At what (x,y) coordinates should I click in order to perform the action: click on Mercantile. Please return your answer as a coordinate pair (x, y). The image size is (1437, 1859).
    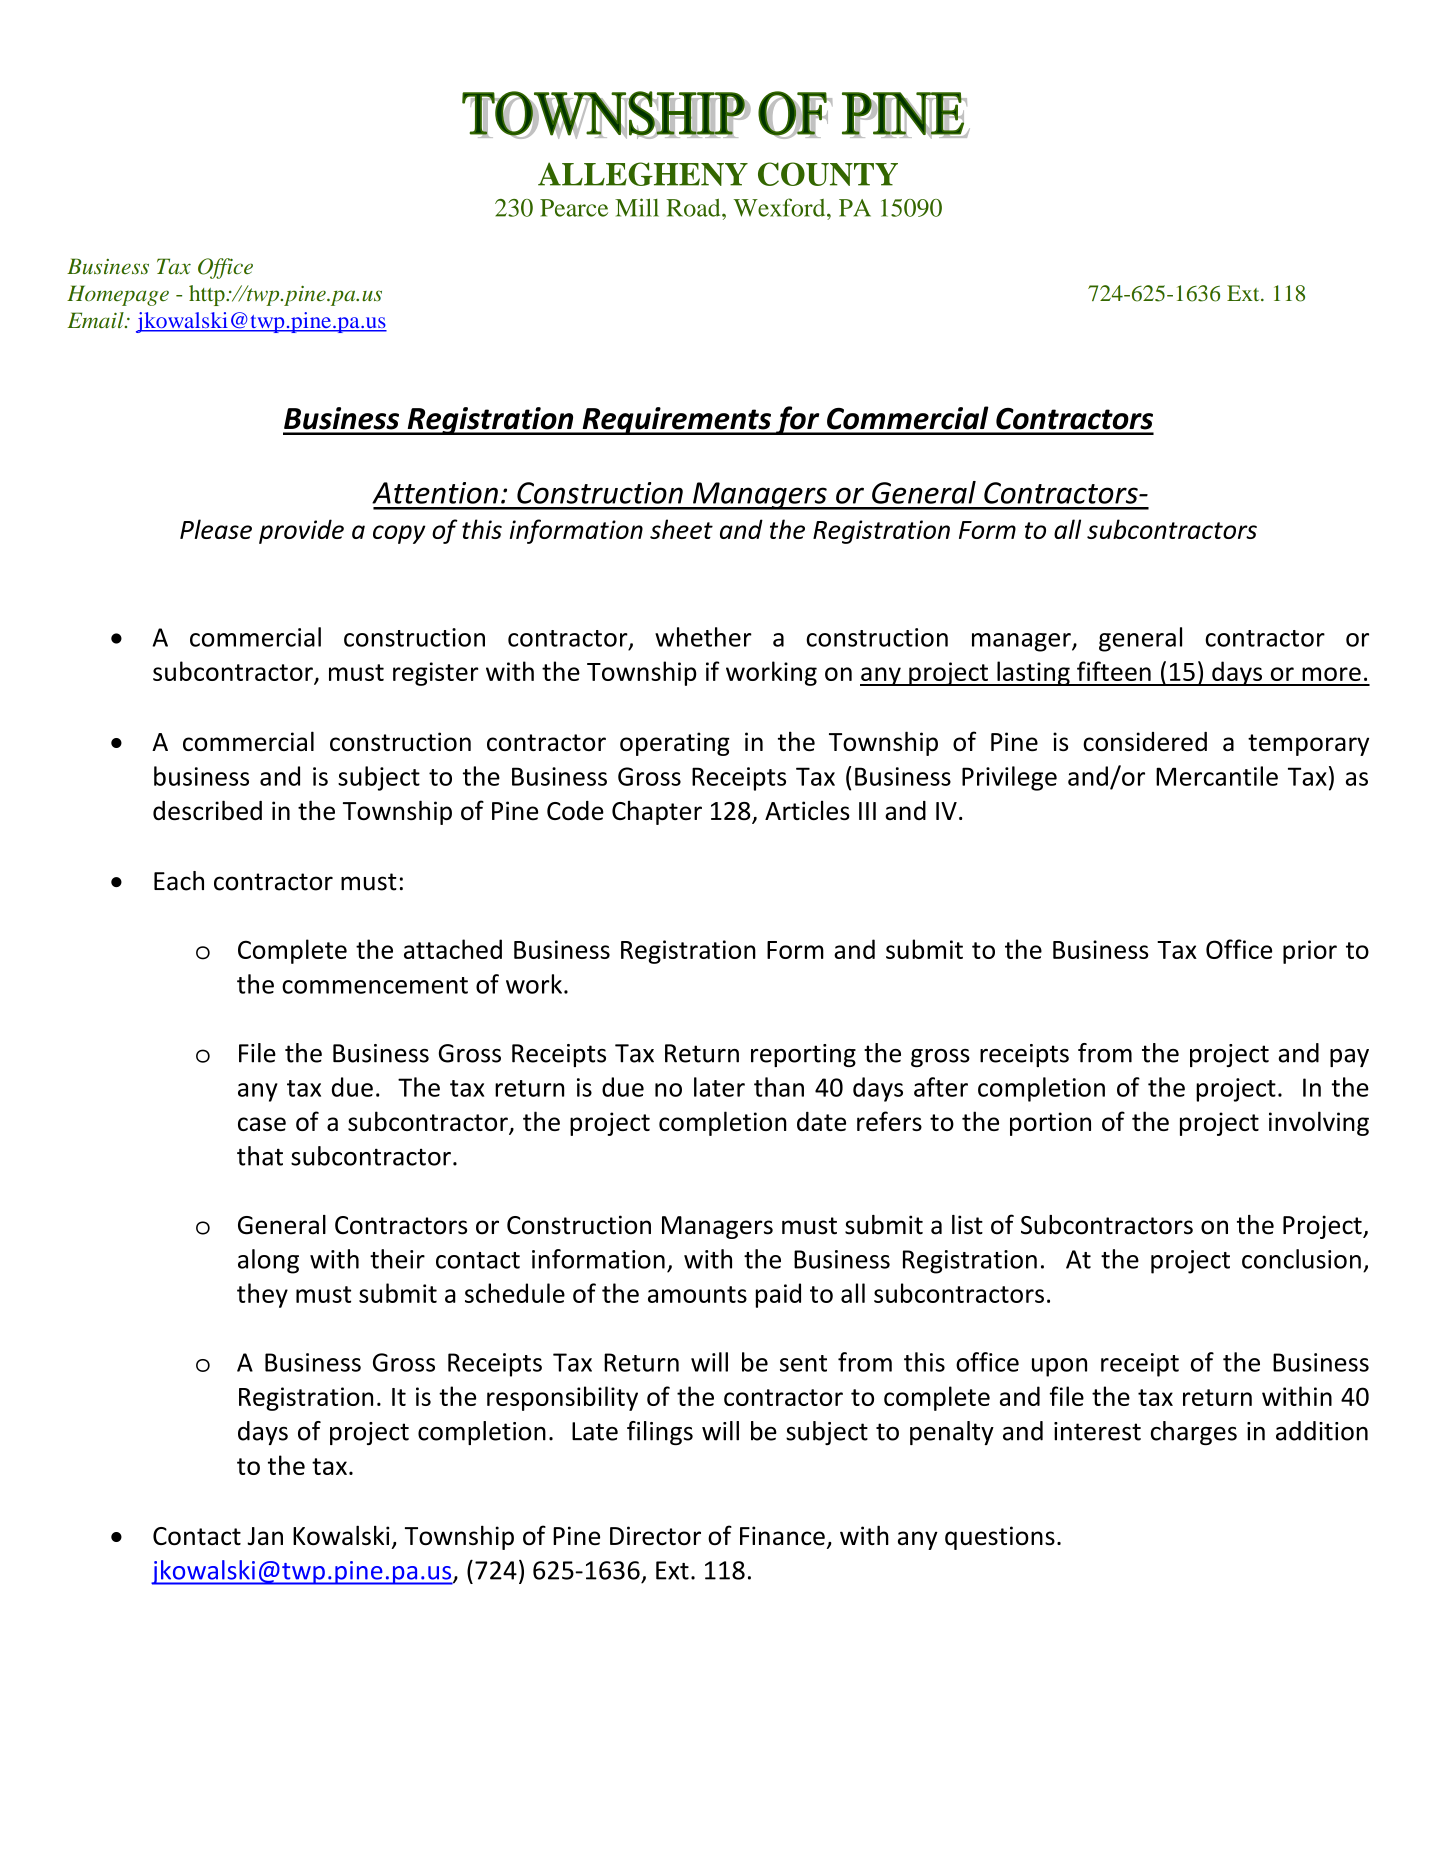
    Looking at the image, I should click on (1217, 776).
